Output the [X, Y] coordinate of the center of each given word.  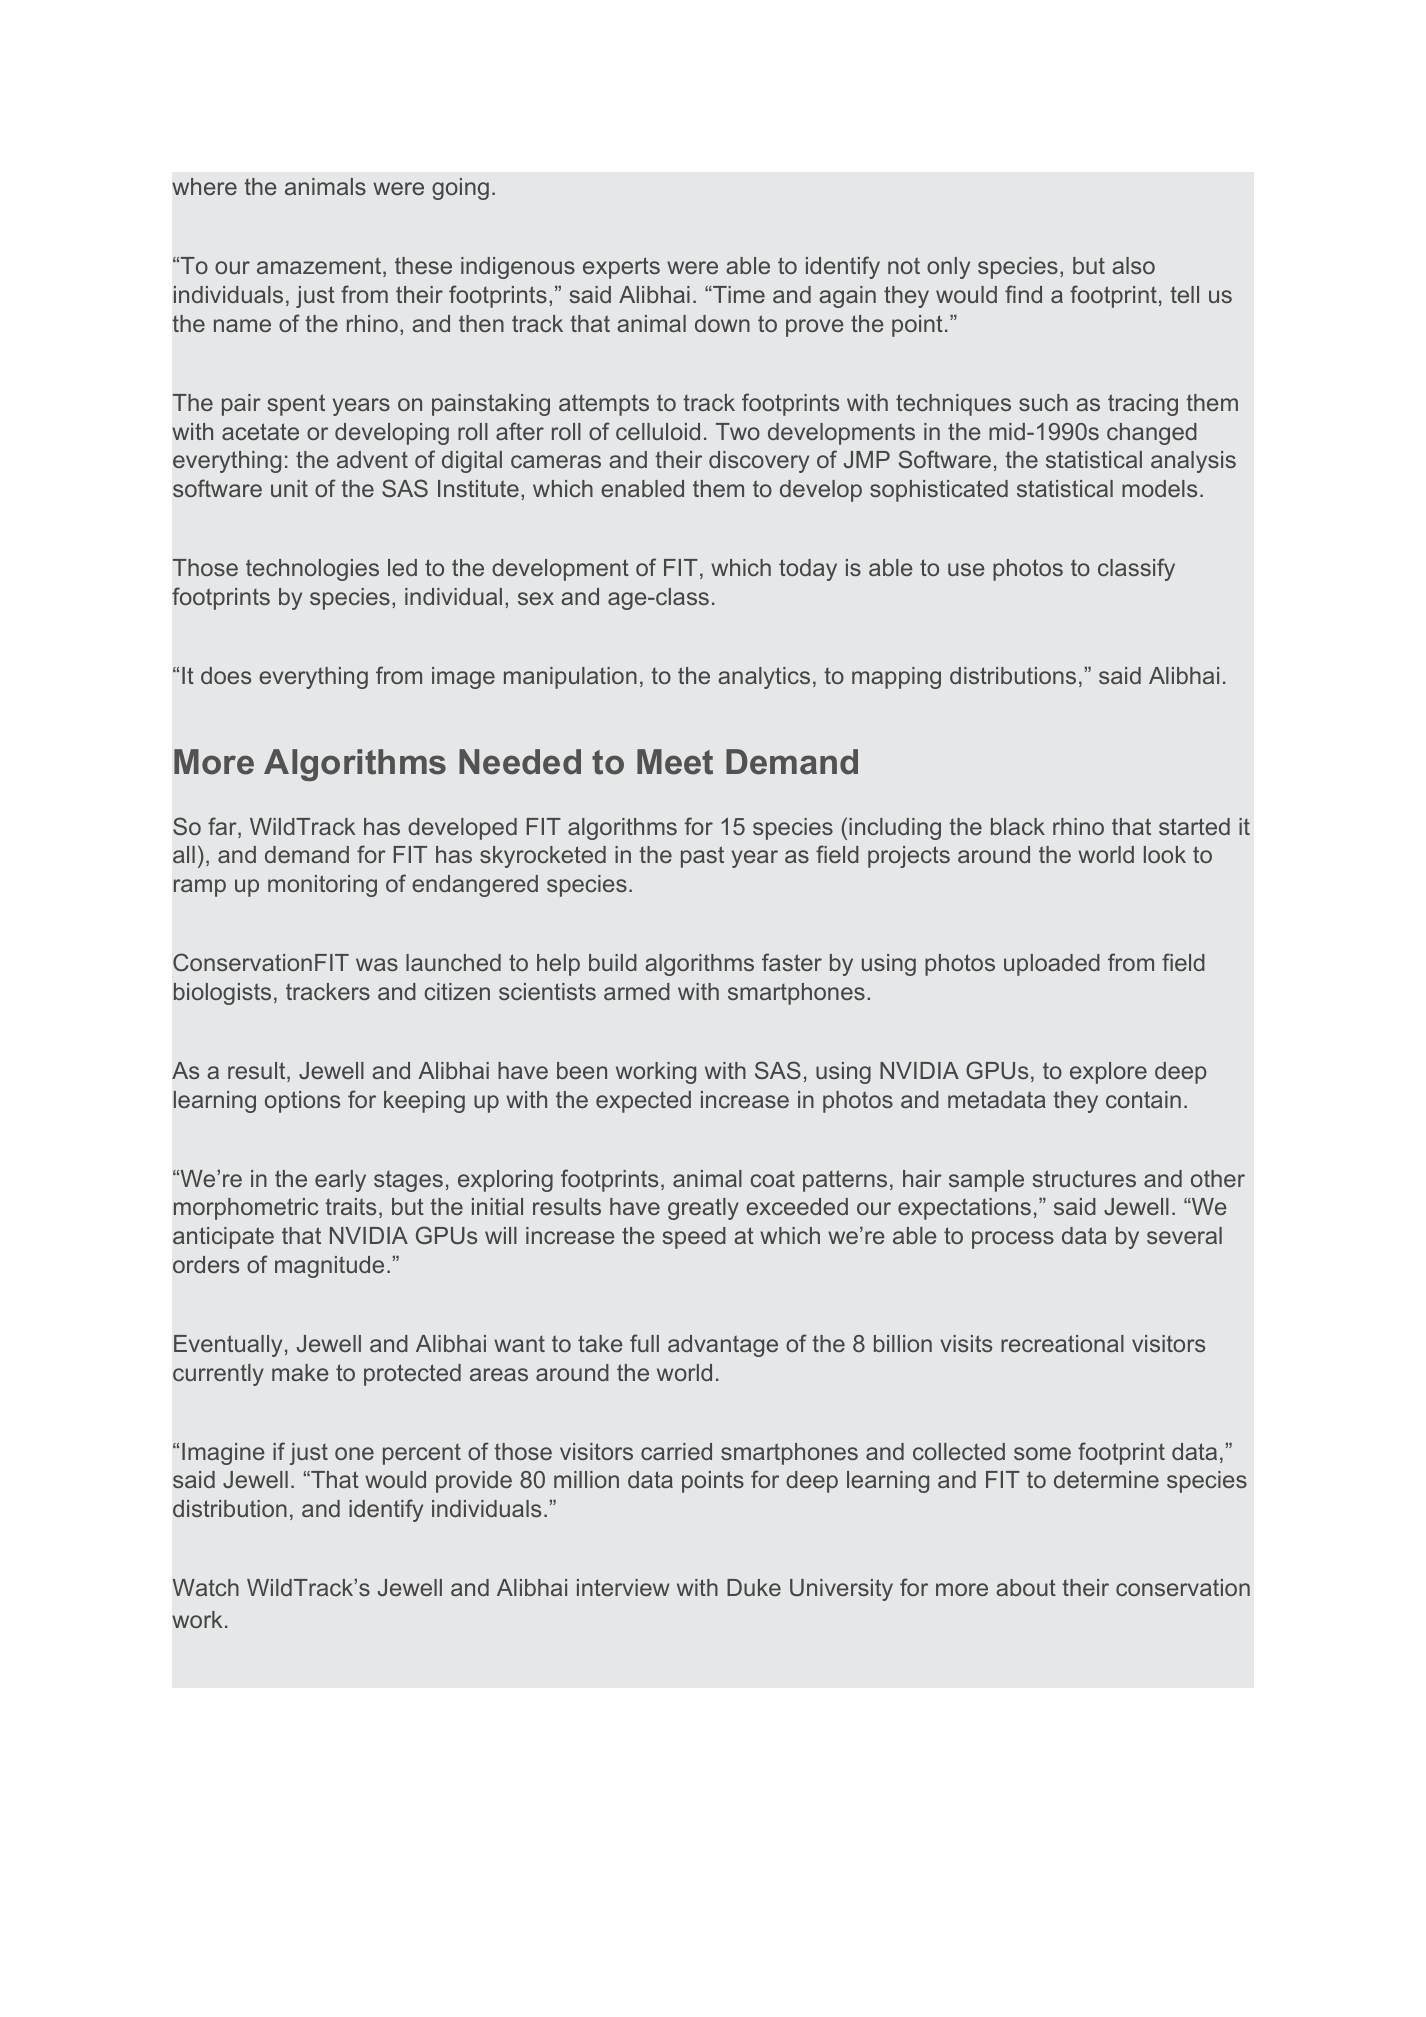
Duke [754, 1587]
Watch [206, 1587]
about [1026, 1587]
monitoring [322, 886]
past [702, 857]
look [1165, 854]
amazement [320, 267]
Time [738, 294]
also [1133, 265]
